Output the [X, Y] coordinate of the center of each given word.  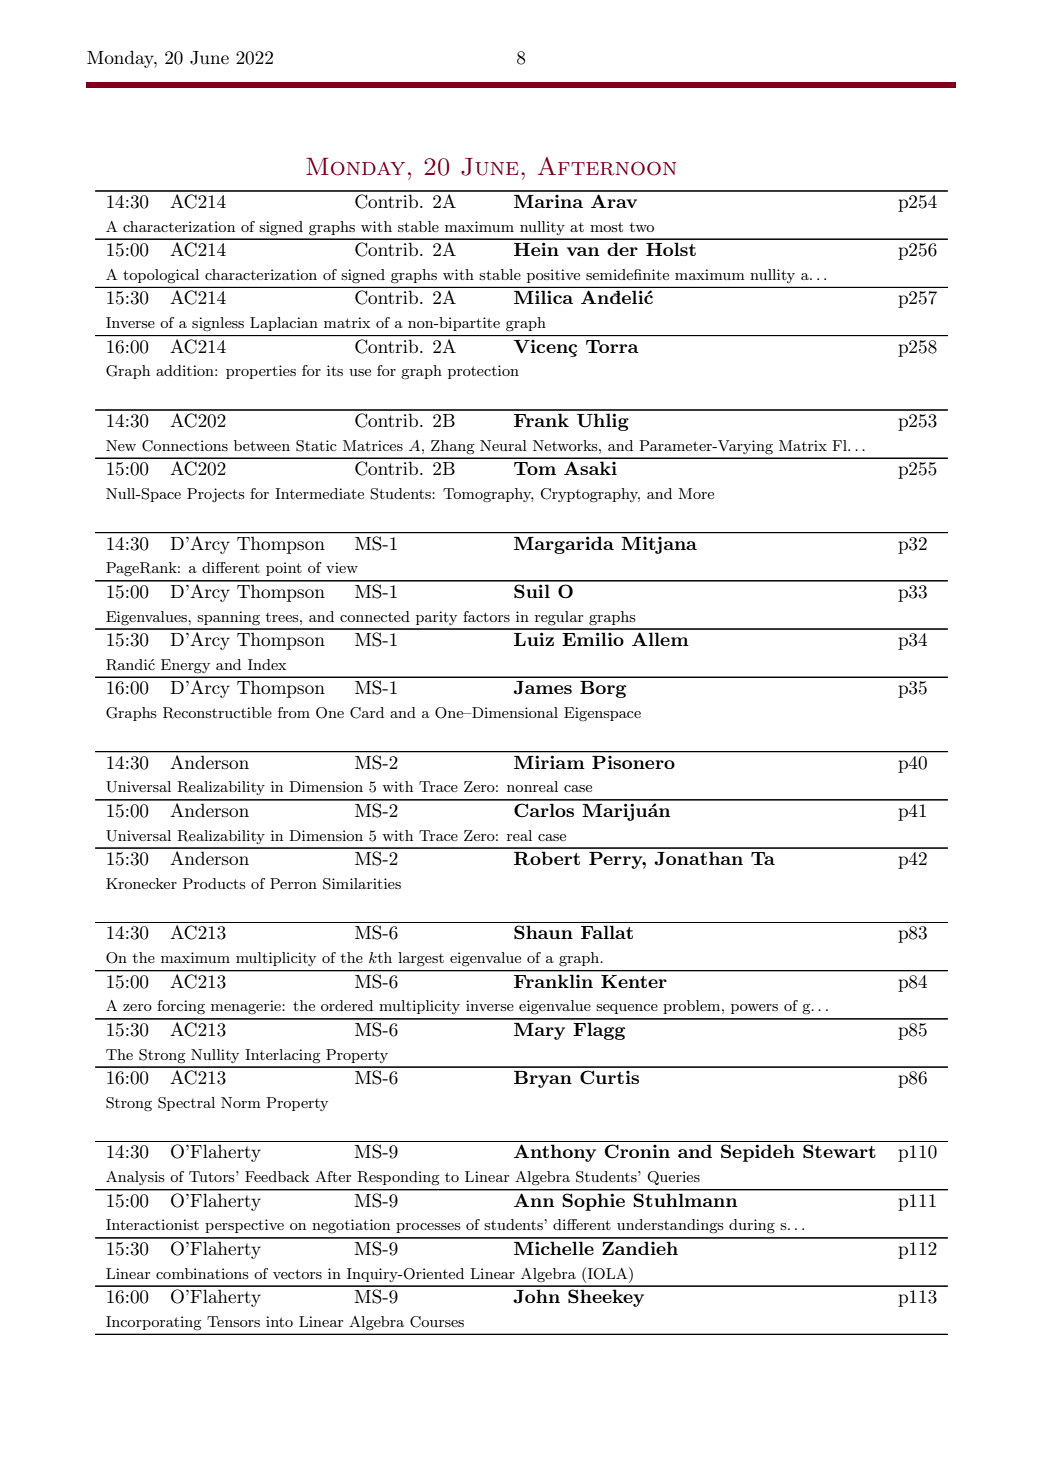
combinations [202, 1273]
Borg [603, 689]
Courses [437, 1322]
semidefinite [627, 274]
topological [161, 276]
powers [754, 1009]
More [696, 493]
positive [553, 276]
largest [421, 959]
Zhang [453, 447]
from [294, 712]
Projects [215, 495]
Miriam [549, 762]
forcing [181, 1007]
